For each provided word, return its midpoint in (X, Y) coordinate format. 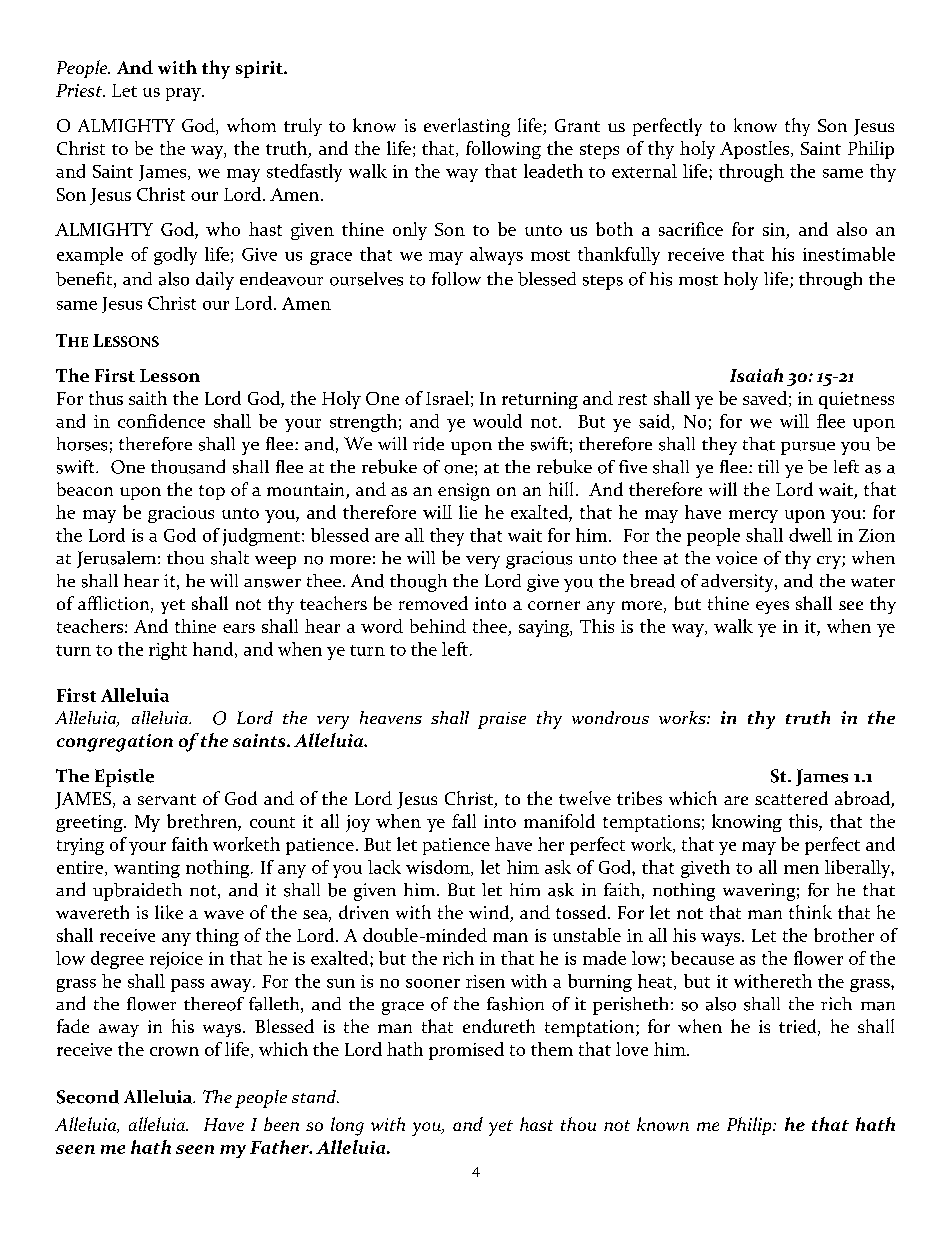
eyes (772, 607)
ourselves (366, 279)
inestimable (849, 254)
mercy (753, 516)
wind (490, 913)
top (212, 492)
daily (215, 281)
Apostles (756, 150)
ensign (464, 492)
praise (502, 720)
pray (184, 94)
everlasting (467, 127)
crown (174, 1051)
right (168, 651)
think (810, 912)
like (169, 912)
